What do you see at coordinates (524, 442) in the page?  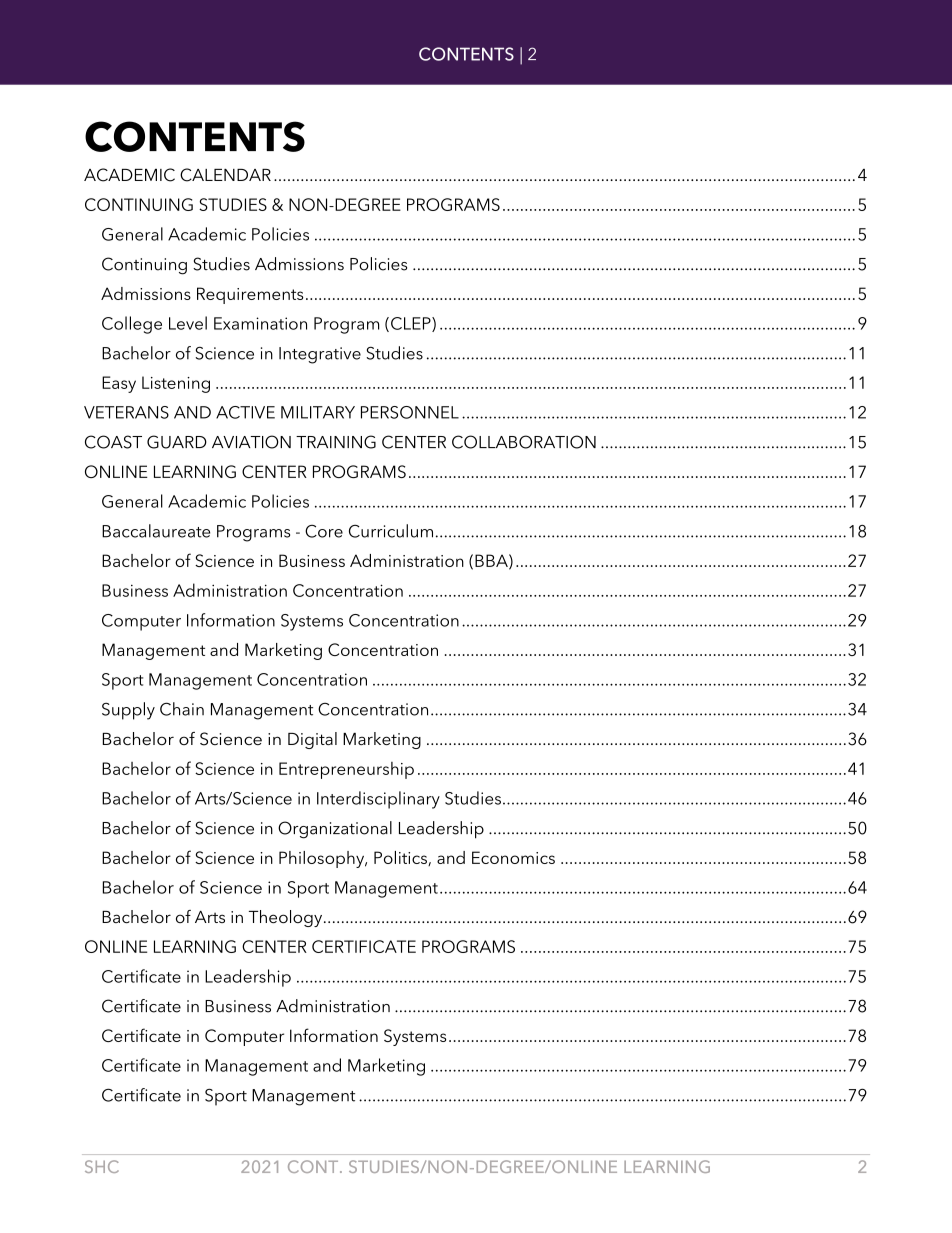 I see `COLLABORATION` at bounding box center [524, 442].
